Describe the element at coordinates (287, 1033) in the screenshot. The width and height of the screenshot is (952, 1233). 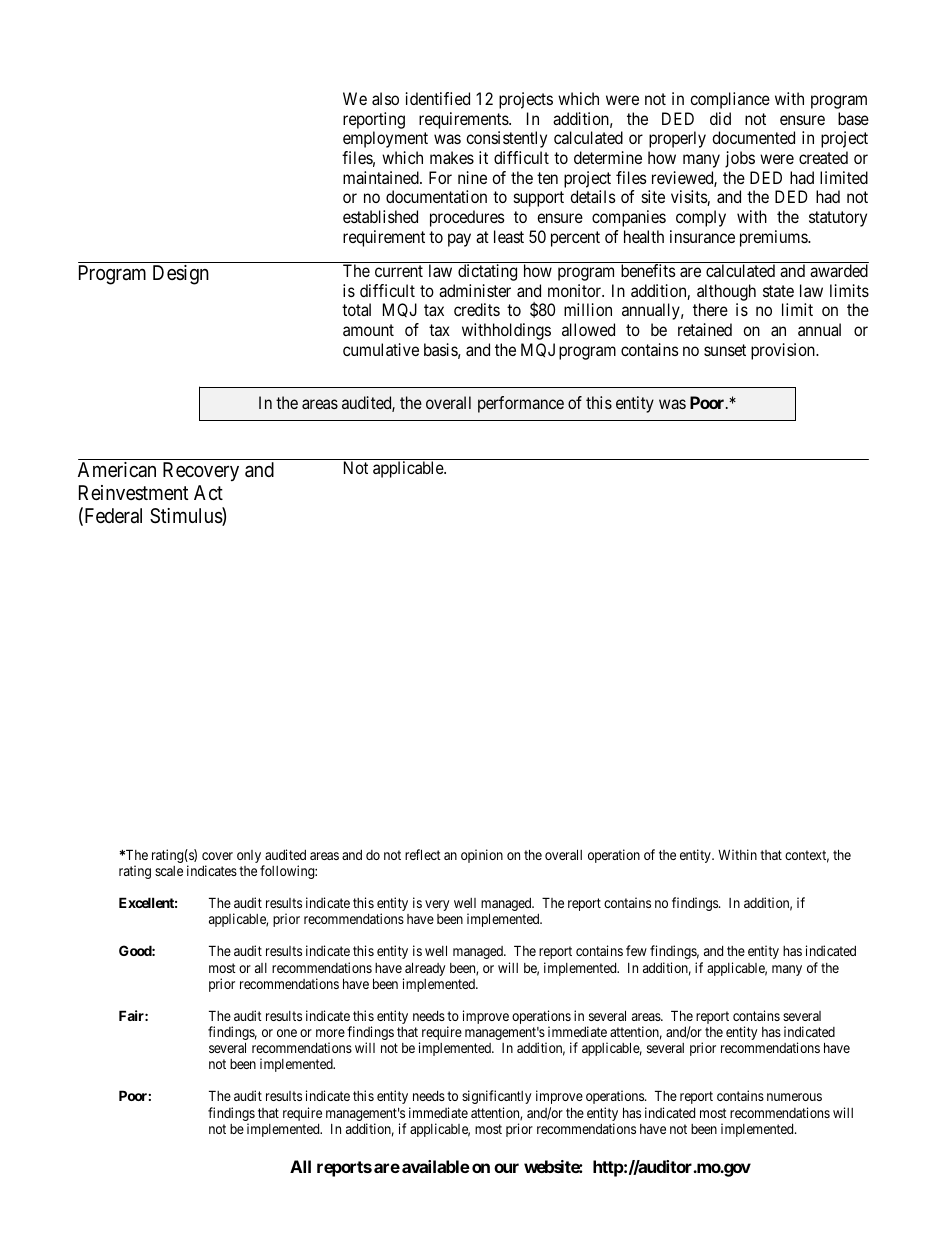
I see `one` at that location.
